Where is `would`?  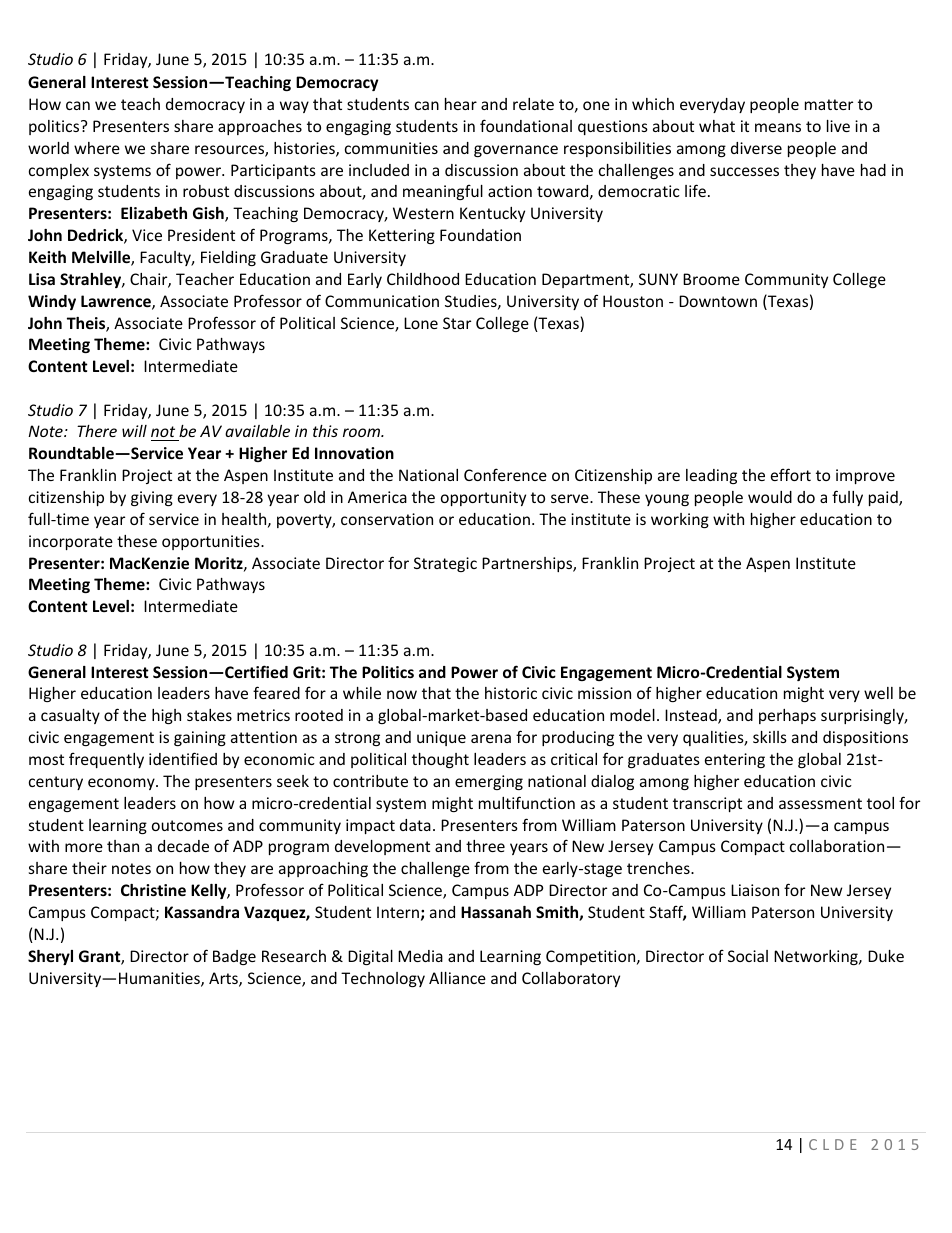
would is located at coordinates (770, 497).
